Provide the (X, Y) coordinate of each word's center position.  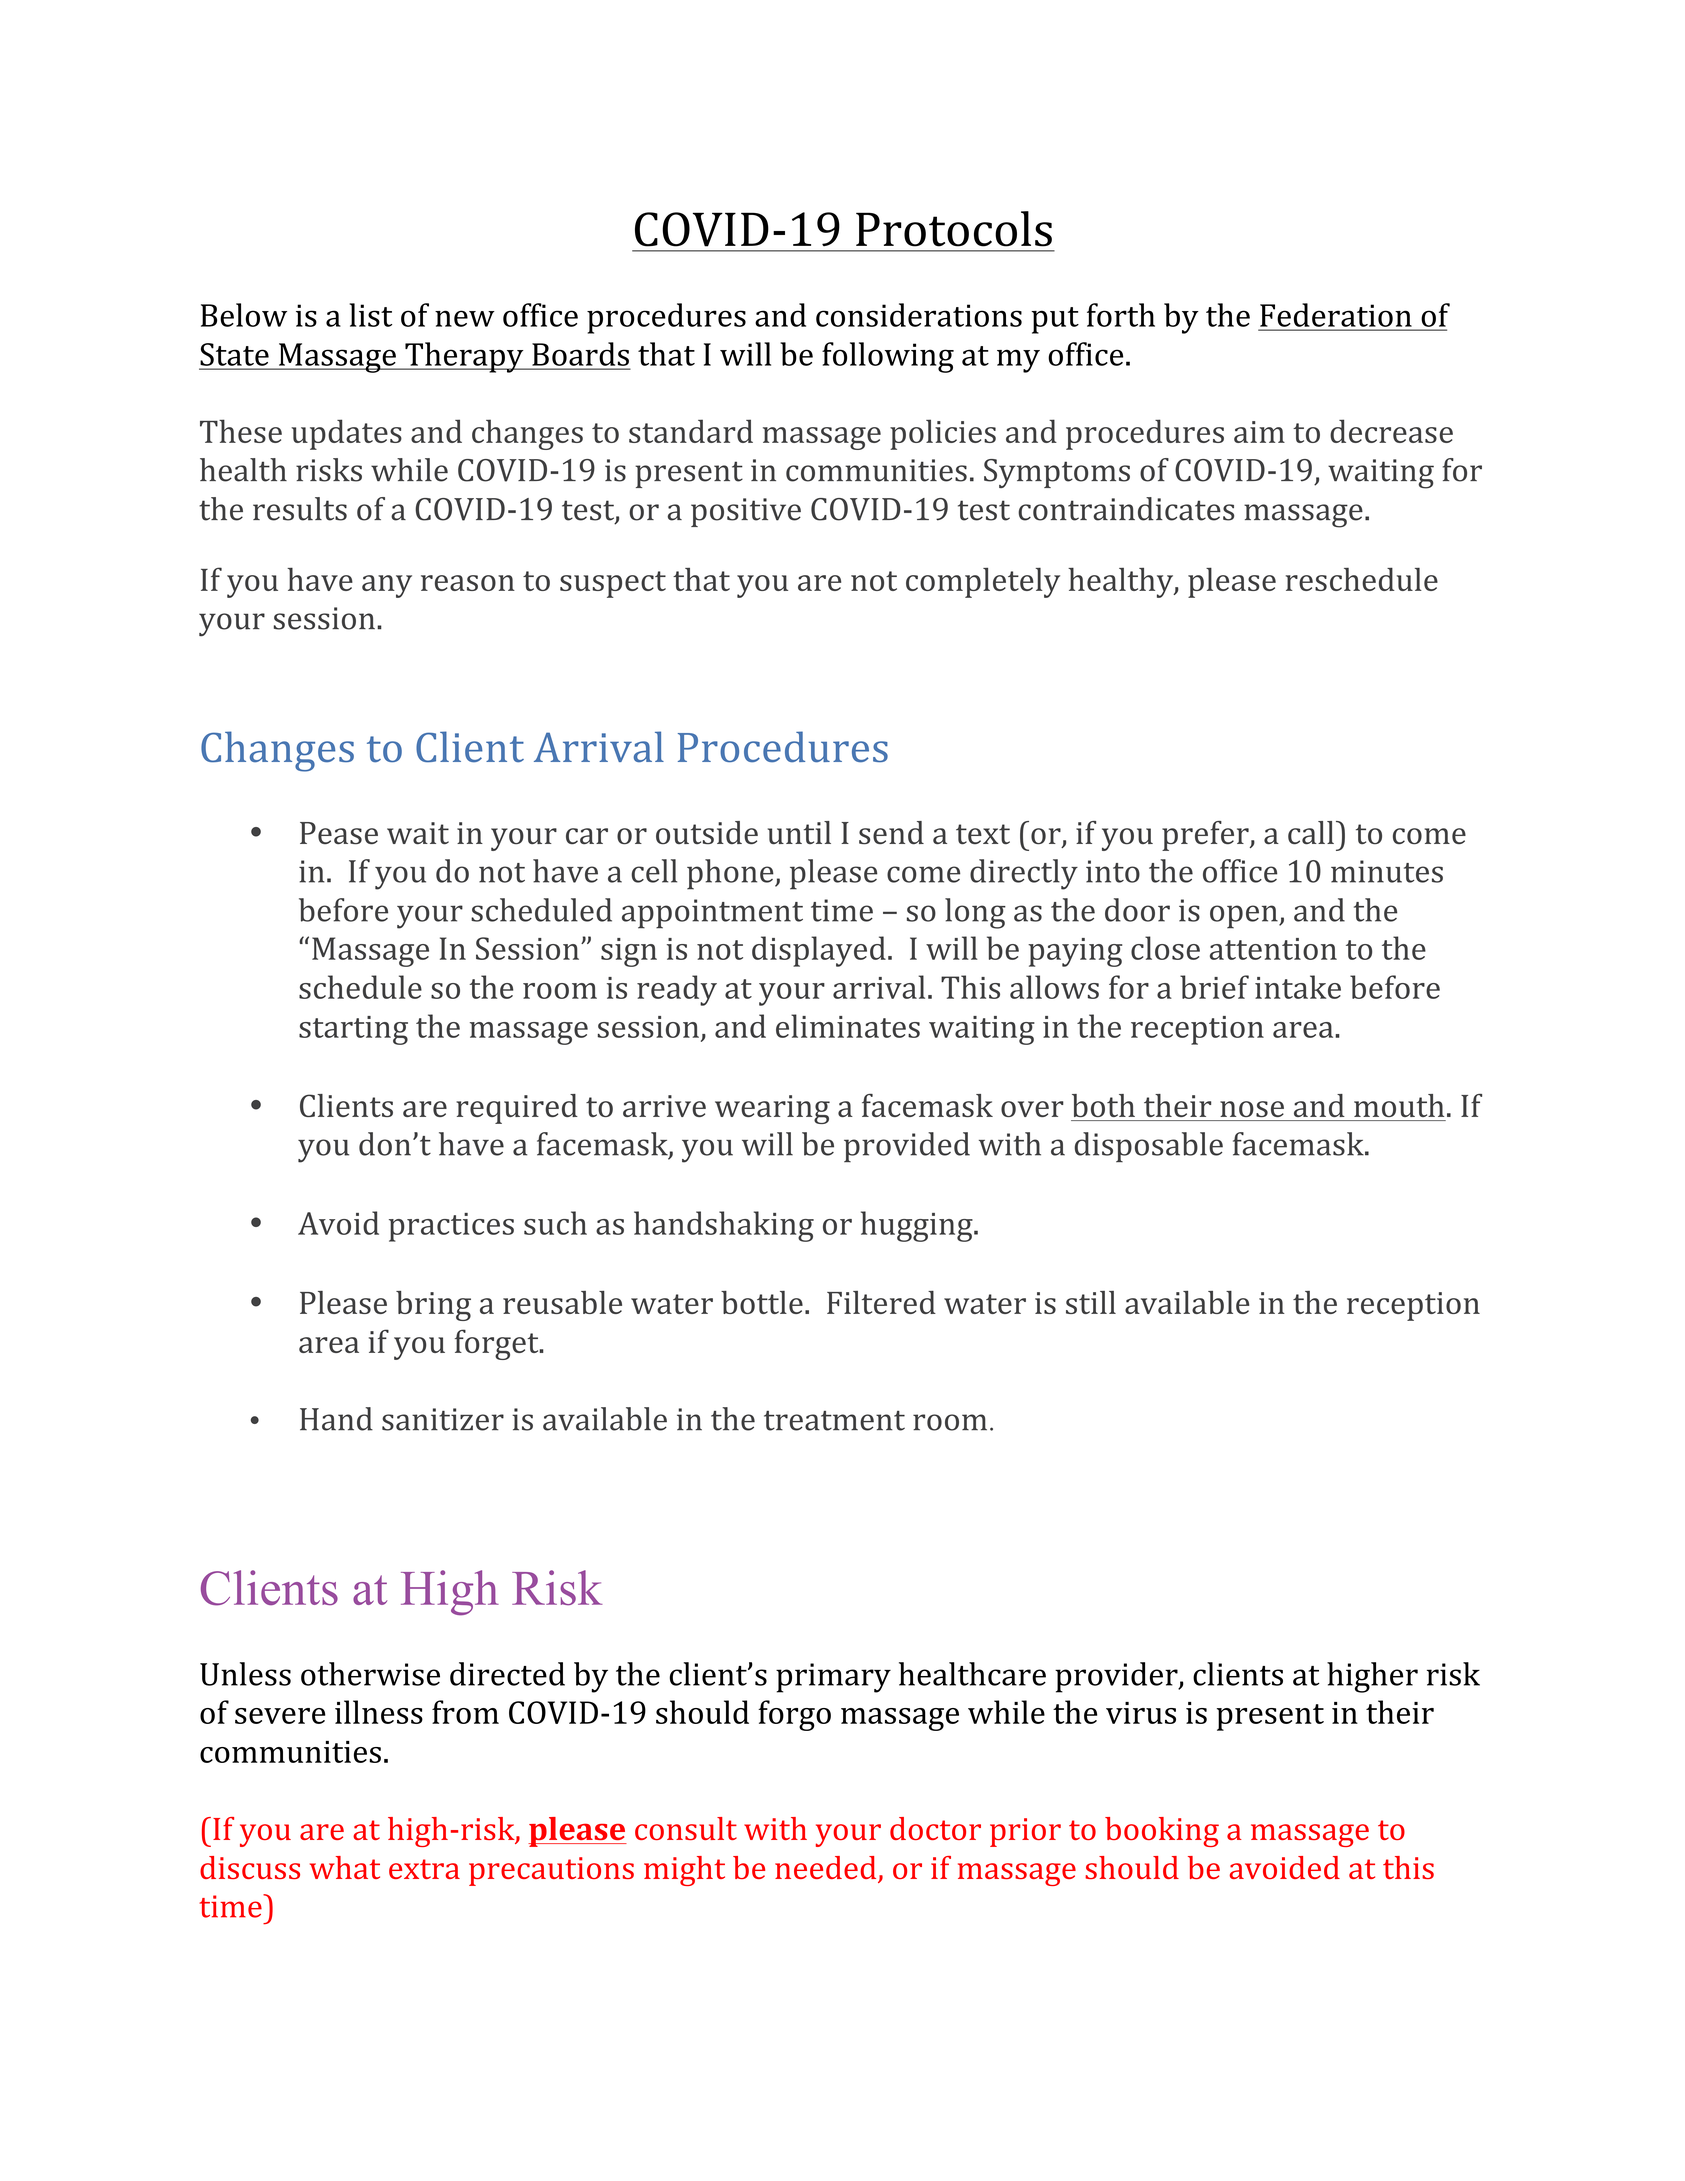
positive (746, 512)
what (345, 1867)
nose (1252, 1109)
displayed (819, 951)
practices (451, 1227)
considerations (919, 315)
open (1245, 917)
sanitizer (443, 1419)
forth (1121, 315)
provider (1117, 1677)
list (371, 315)
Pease (339, 833)
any (387, 586)
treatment (834, 1421)
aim (1259, 432)
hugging (918, 1226)
